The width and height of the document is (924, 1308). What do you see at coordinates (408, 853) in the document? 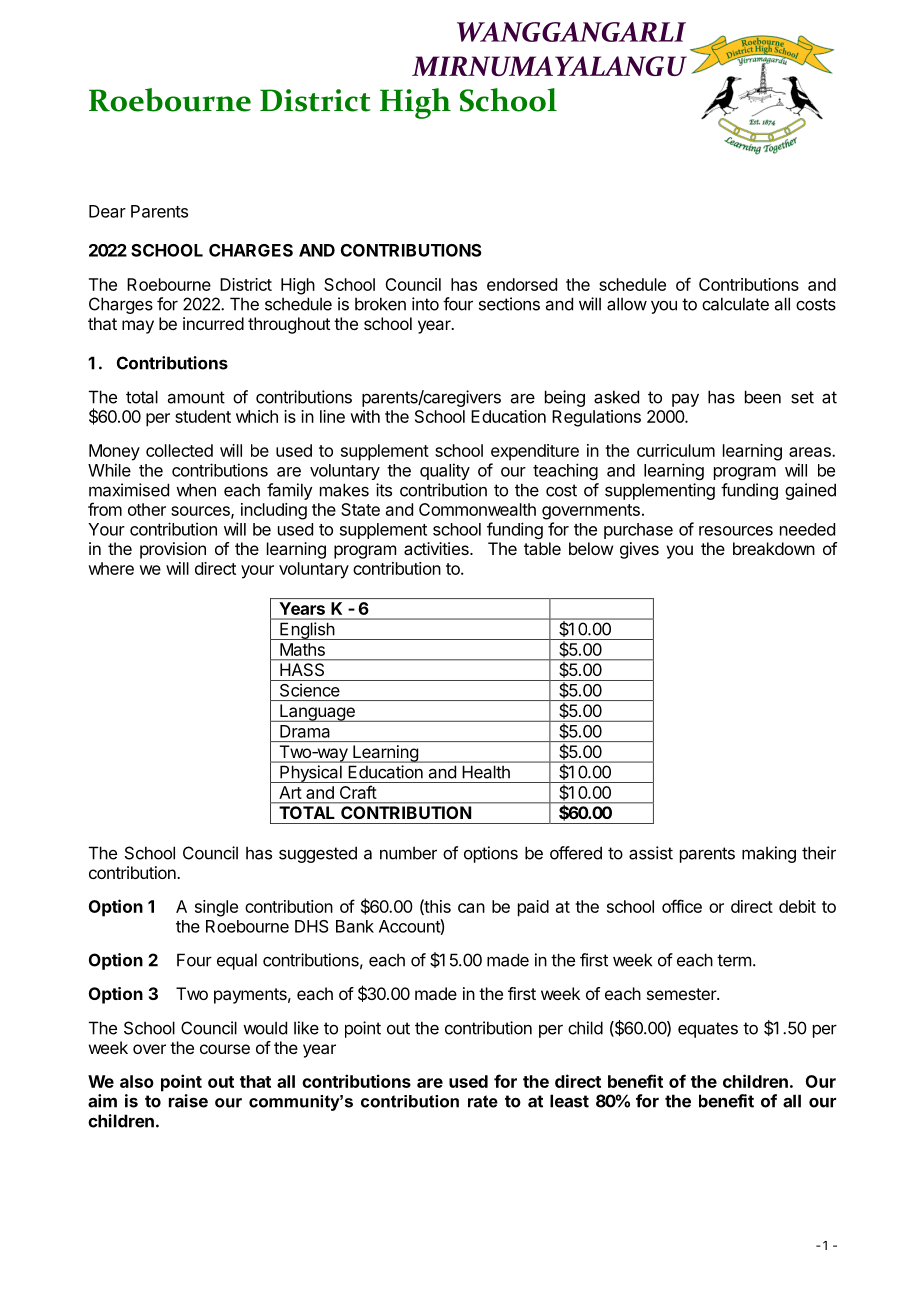
I see `number` at bounding box center [408, 853].
